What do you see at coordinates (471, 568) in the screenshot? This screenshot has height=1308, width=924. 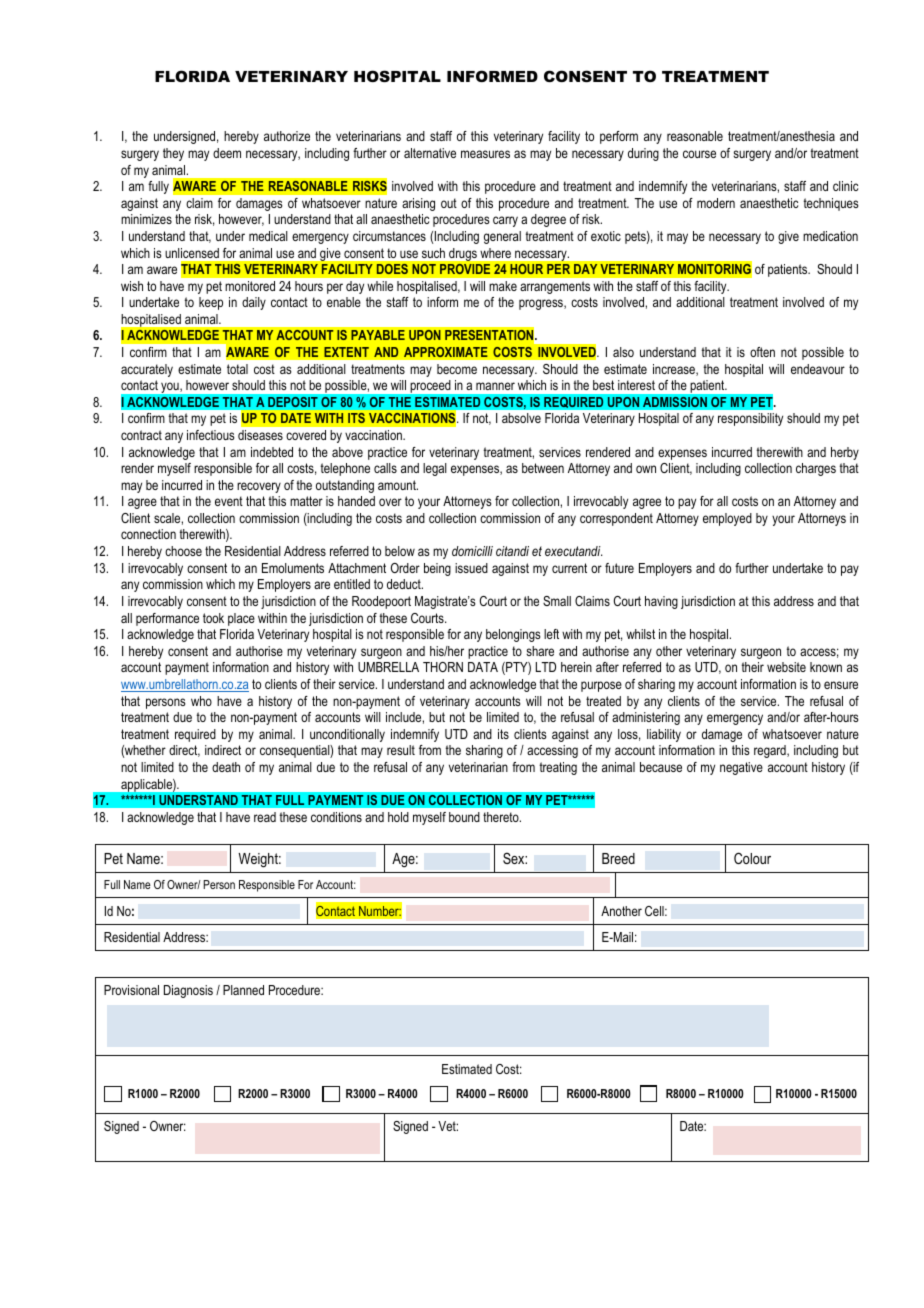 I see `issued` at bounding box center [471, 568].
